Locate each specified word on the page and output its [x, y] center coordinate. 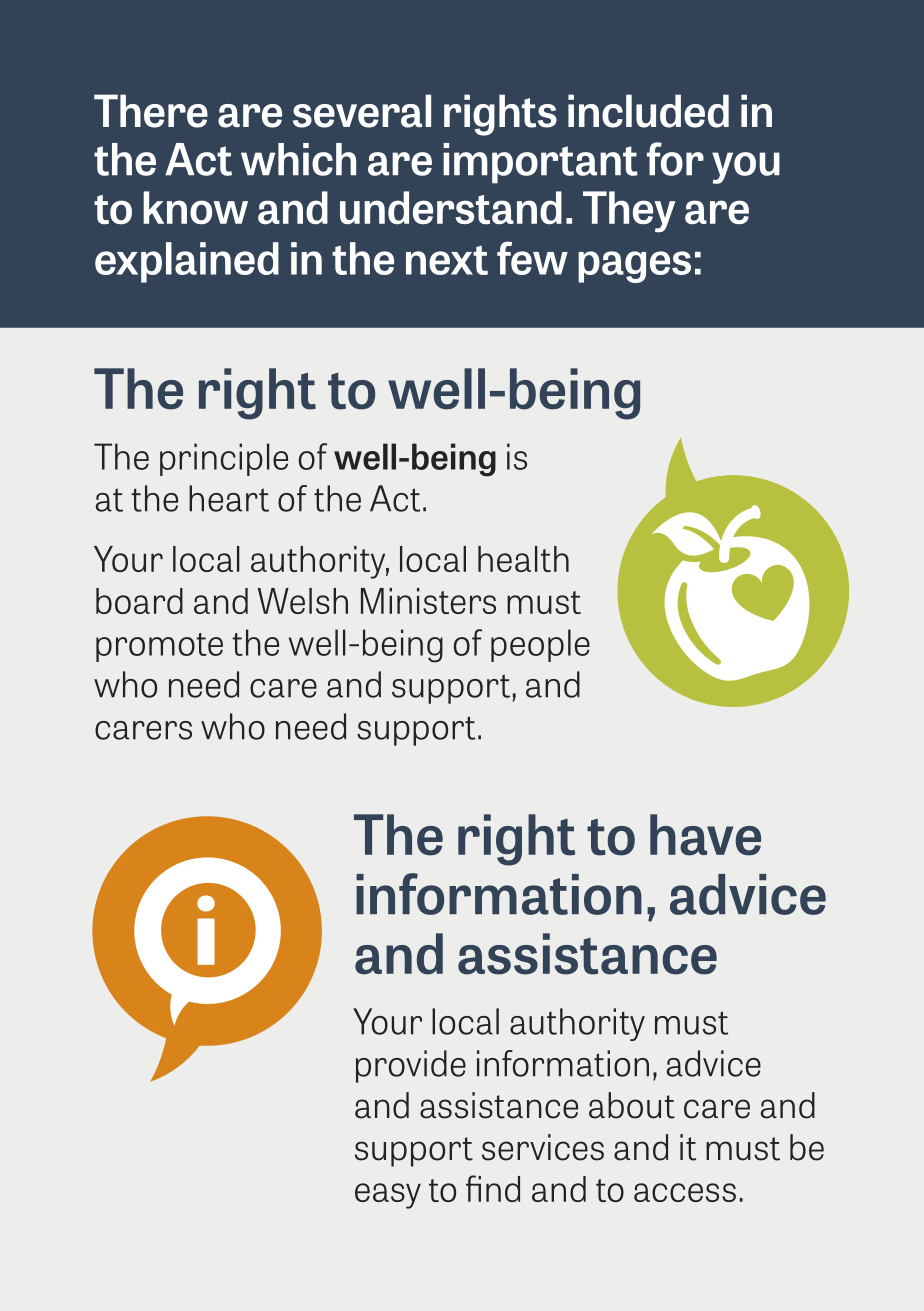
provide [411, 1066]
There [151, 111]
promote [159, 647]
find [493, 1188]
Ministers [428, 601]
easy [388, 1196]
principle [224, 459]
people [540, 645]
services [543, 1147]
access [685, 1192]
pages [634, 267]
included [648, 111]
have [705, 835]
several [362, 111]
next [447, 260]
